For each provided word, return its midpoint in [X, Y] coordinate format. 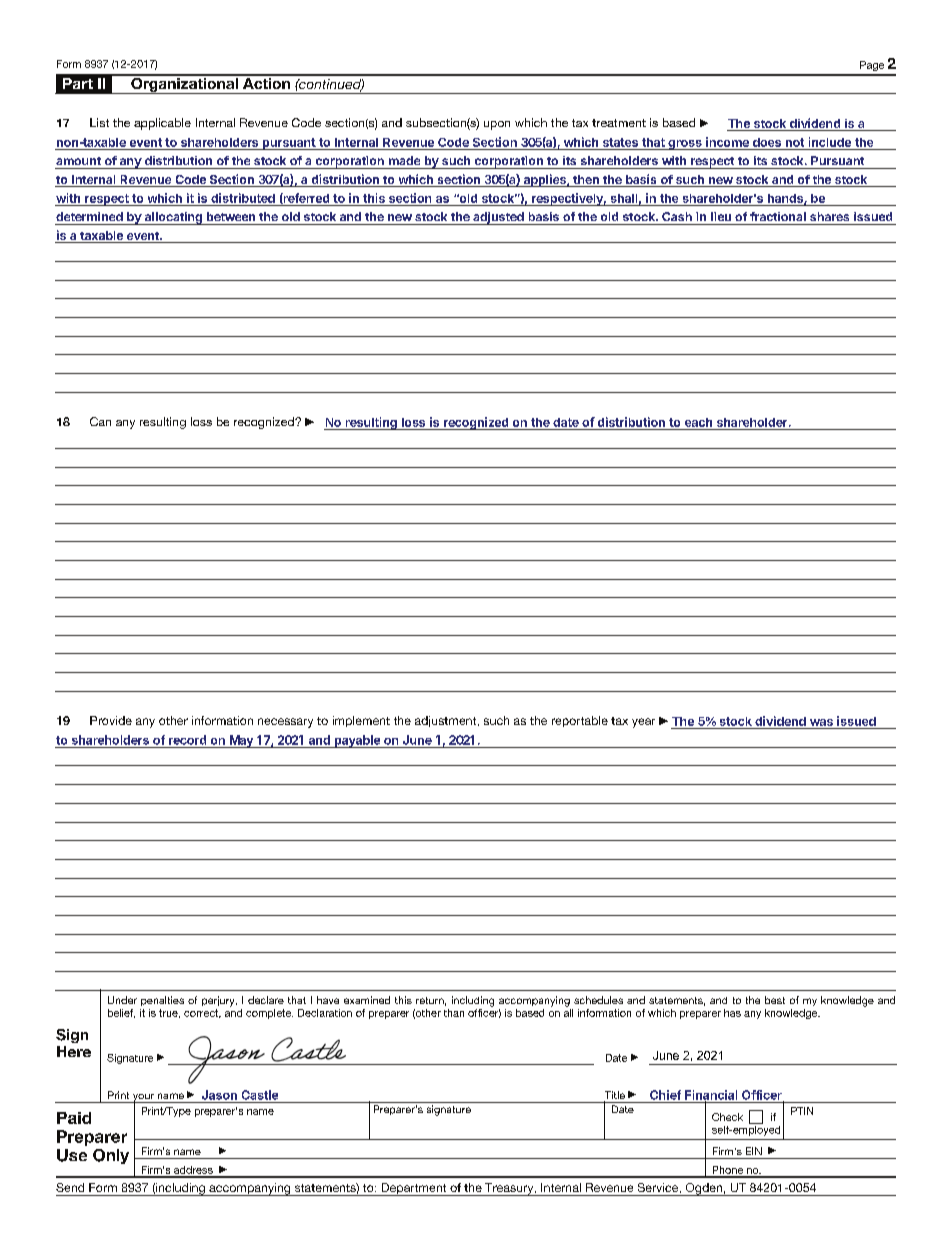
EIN [754, 1151]
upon [497, 125]
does [767, 142]
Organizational [184, 84]
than [454, 1013]
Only [111, 1156]
